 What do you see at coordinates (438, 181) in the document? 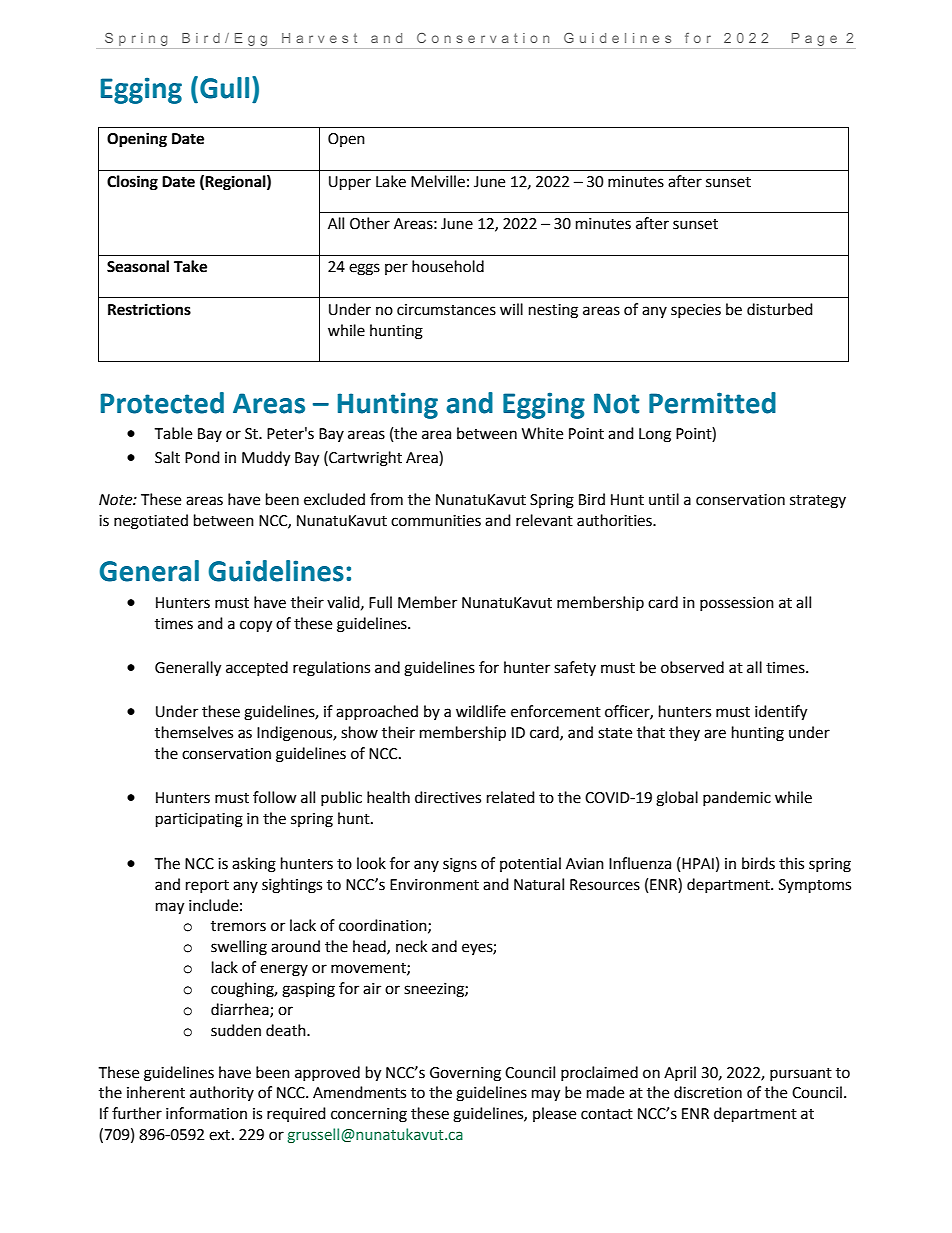
I see `Melville` at bounding box center [438, 181].
